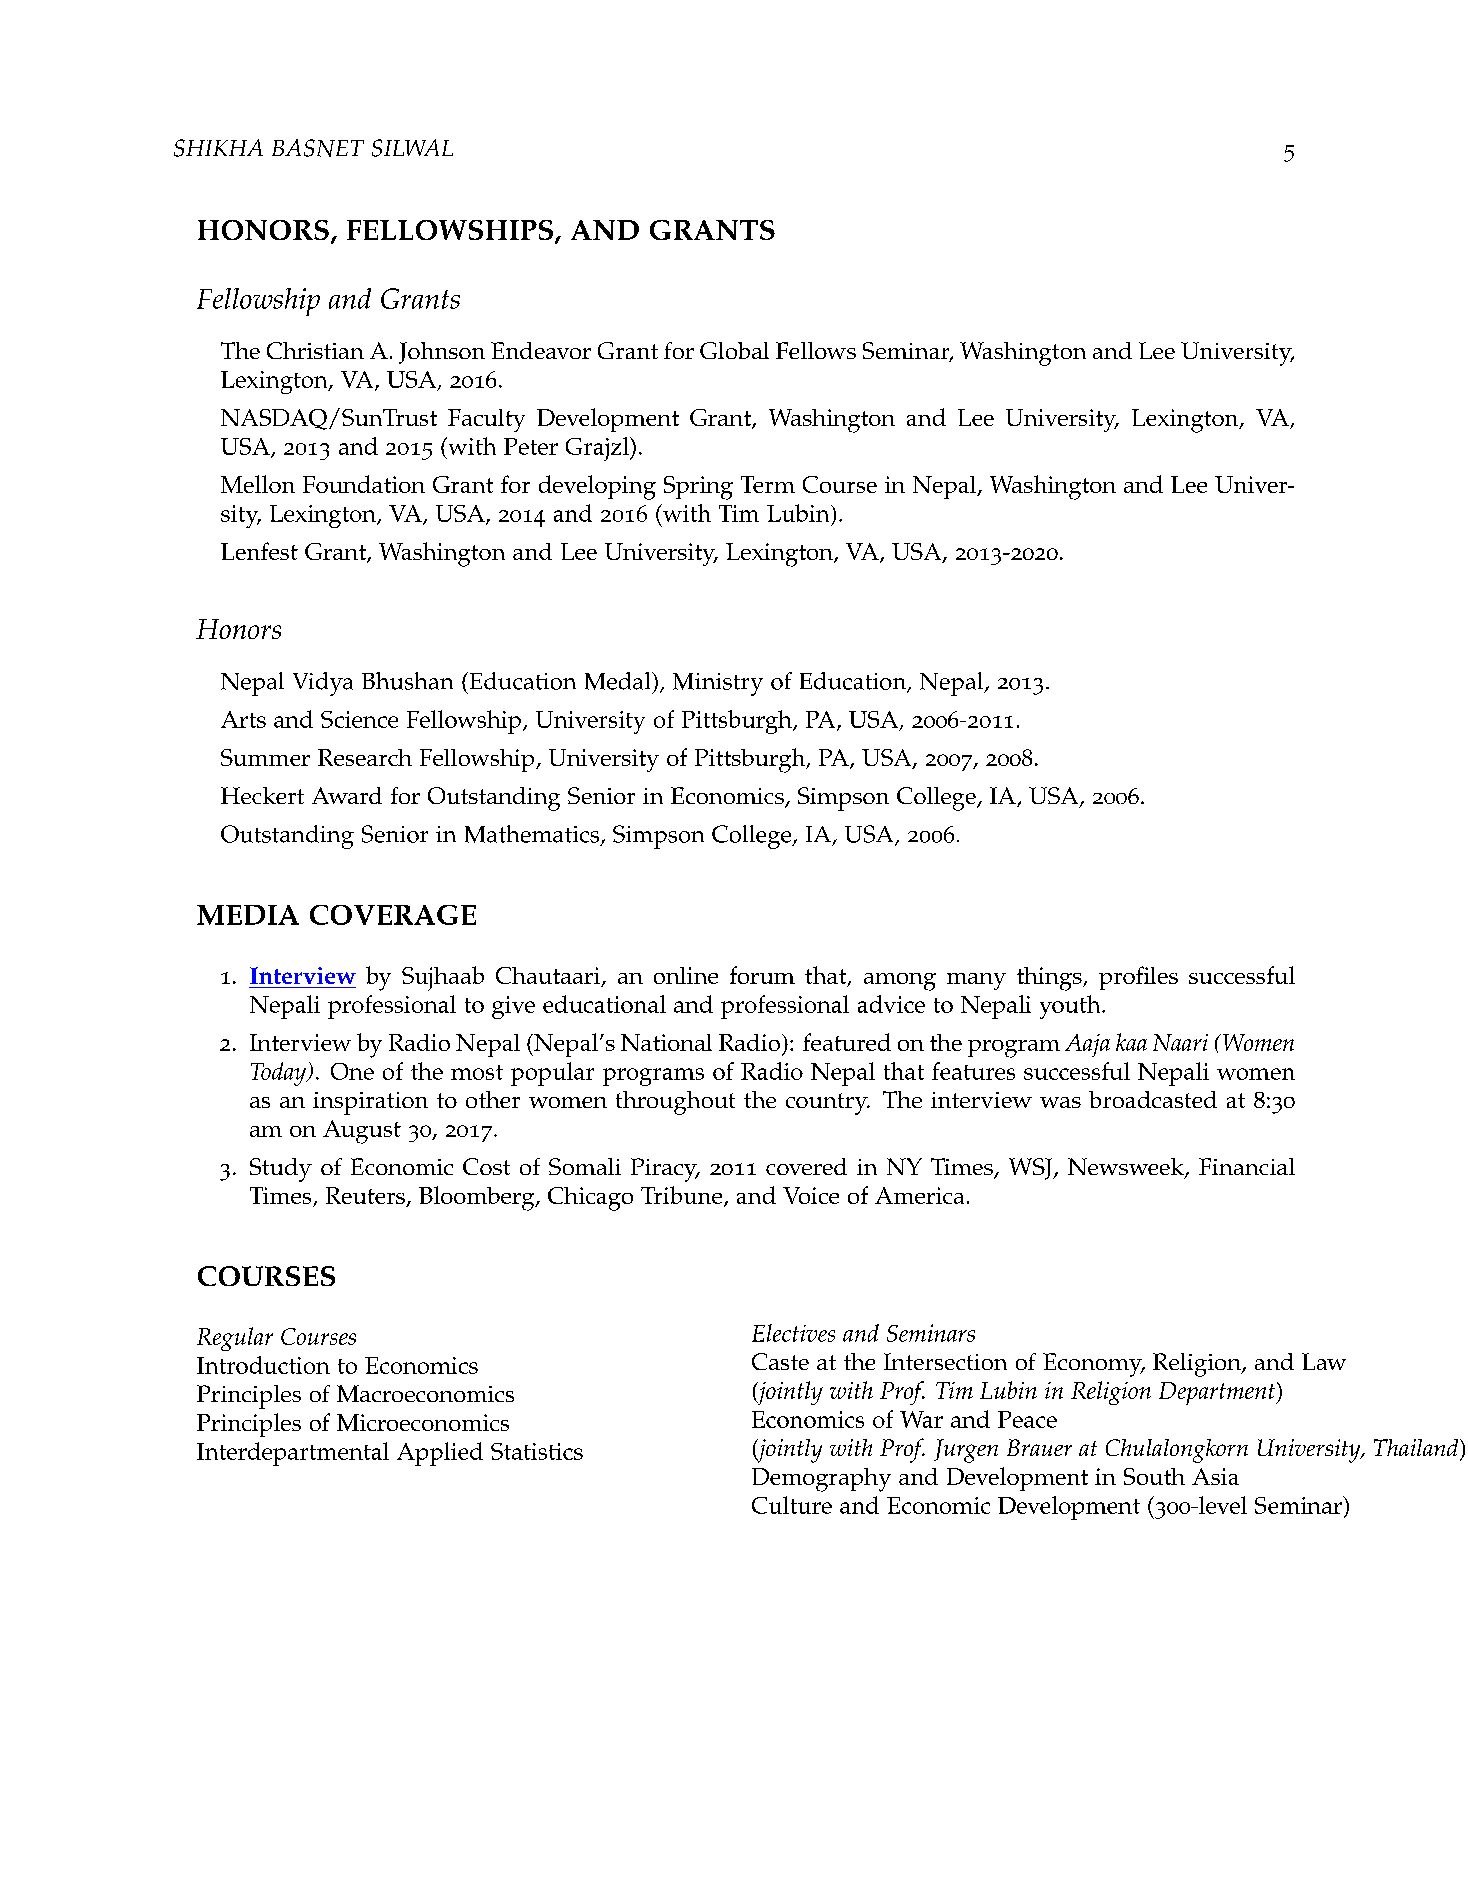 The width and height of the page is (1468, 1900). Describe the element at coordinates (347, 795) in the page. I see `Award` at that location.
